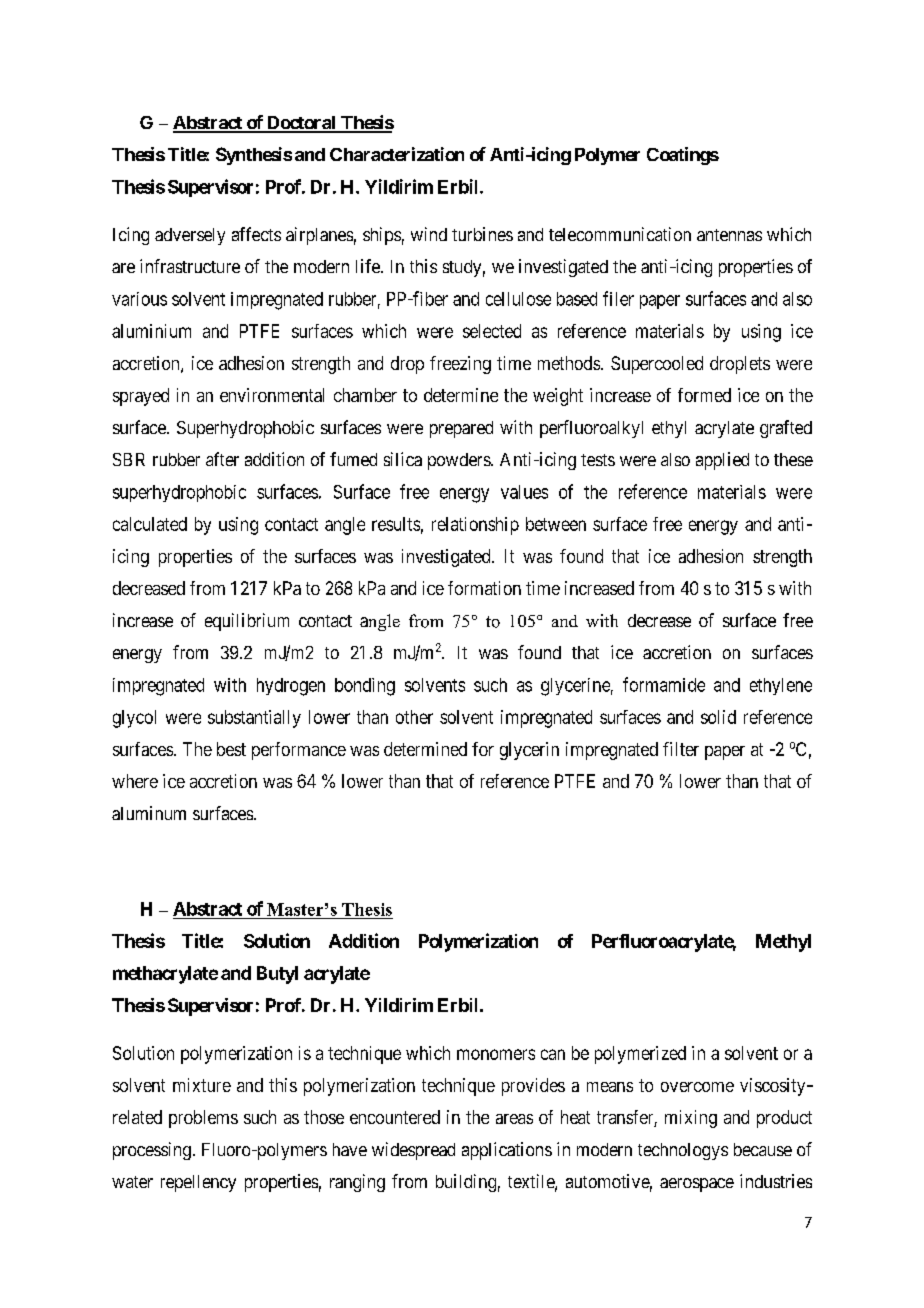  I want to click on Doctoral, so click(301, 124).
